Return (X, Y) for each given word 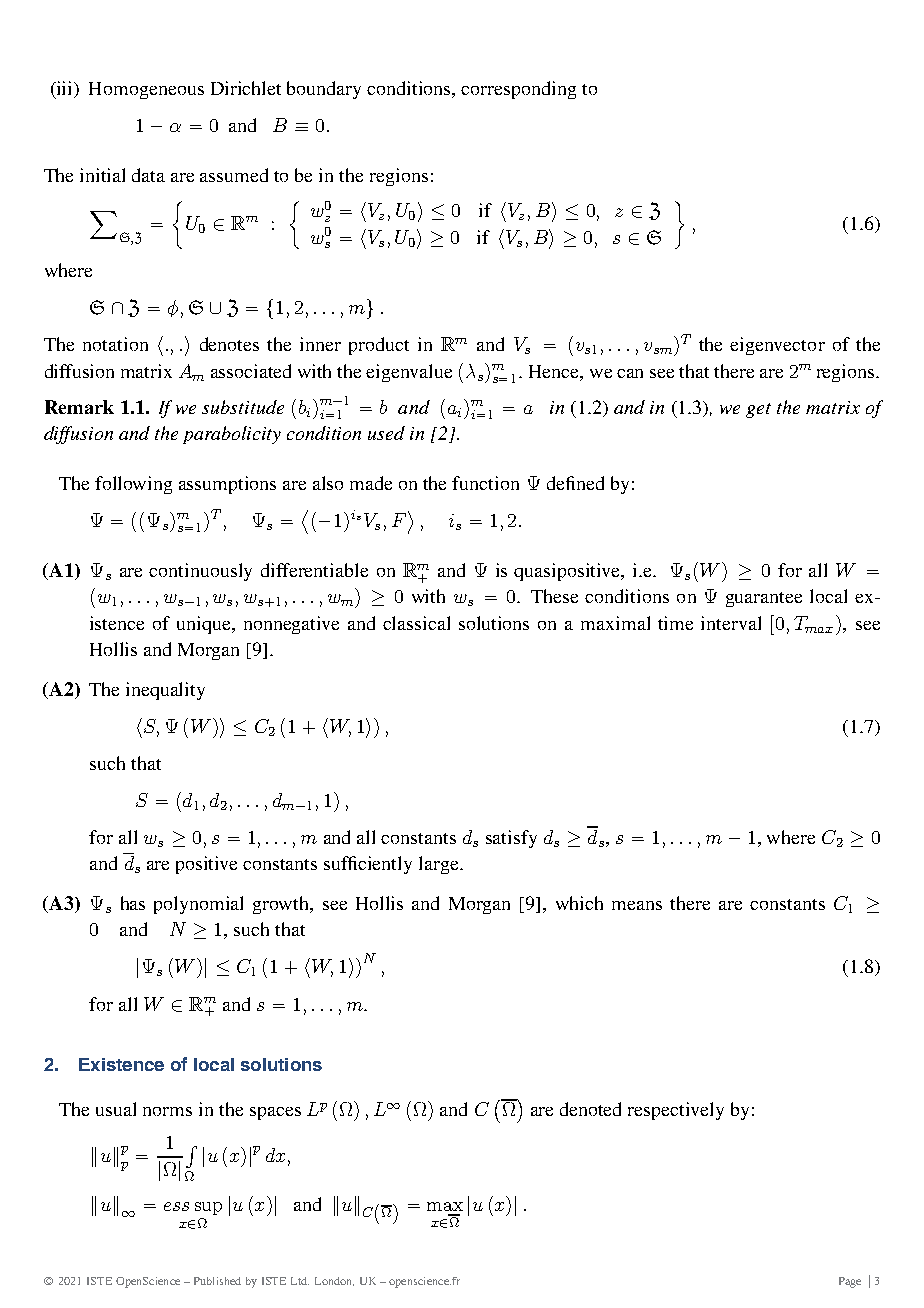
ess (176, 1206)
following (133, 485)
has (133, 903)
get (758, 410)
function (485, 483)
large (440, 865)
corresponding (518, 90)
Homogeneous (146, 90)
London (334, 1281)
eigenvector (777, 346)
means (637, 905)
